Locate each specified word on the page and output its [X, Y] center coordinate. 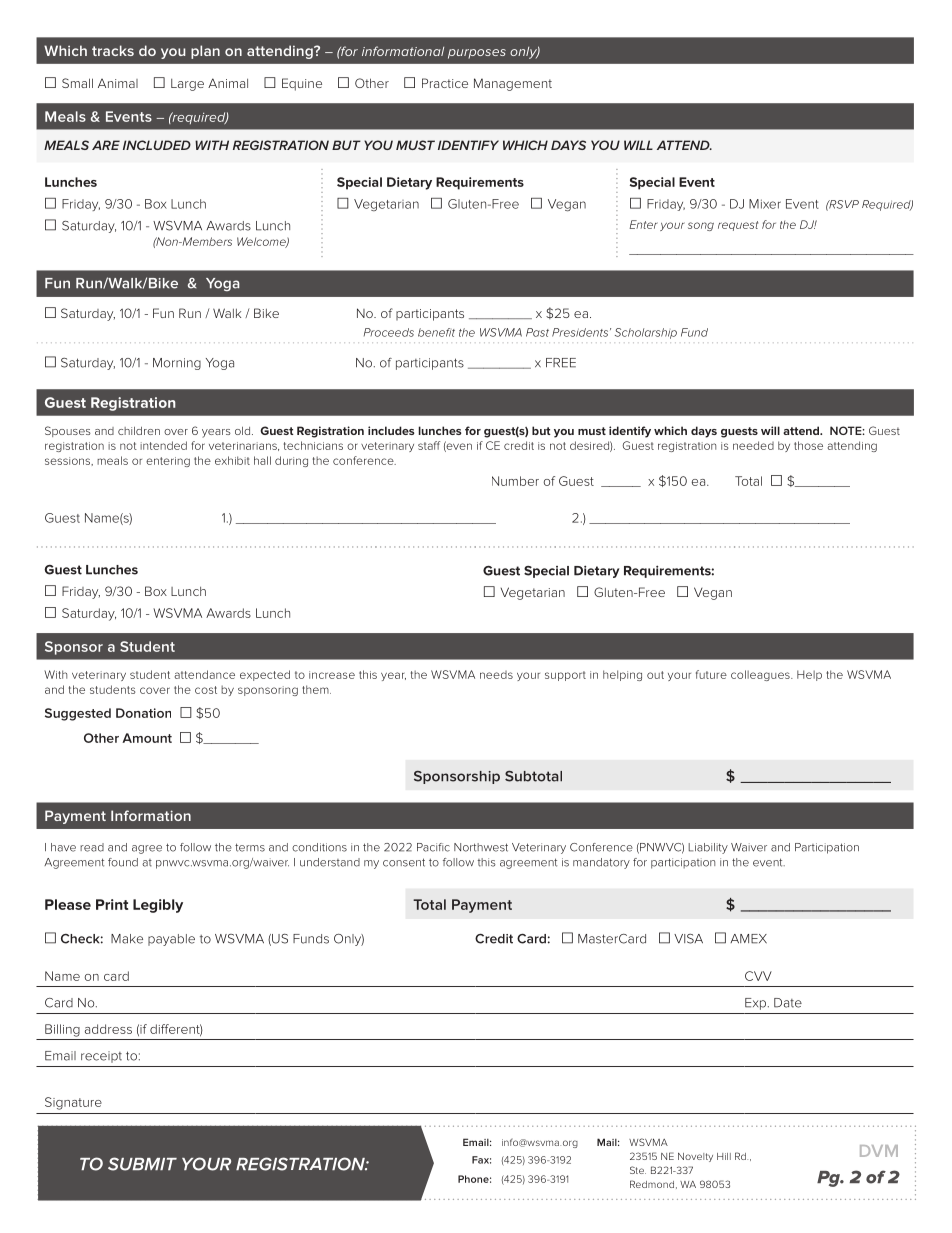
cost [206, 690]
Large [187, 85]
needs [496, 675]
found [123, 862]
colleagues [761, 675]
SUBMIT [142, 1164]
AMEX [748, 939]
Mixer [765, 204]
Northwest [481, 847]
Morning [177, 364]
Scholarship [646, 333]
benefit [436, 332]
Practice [445, 83]
